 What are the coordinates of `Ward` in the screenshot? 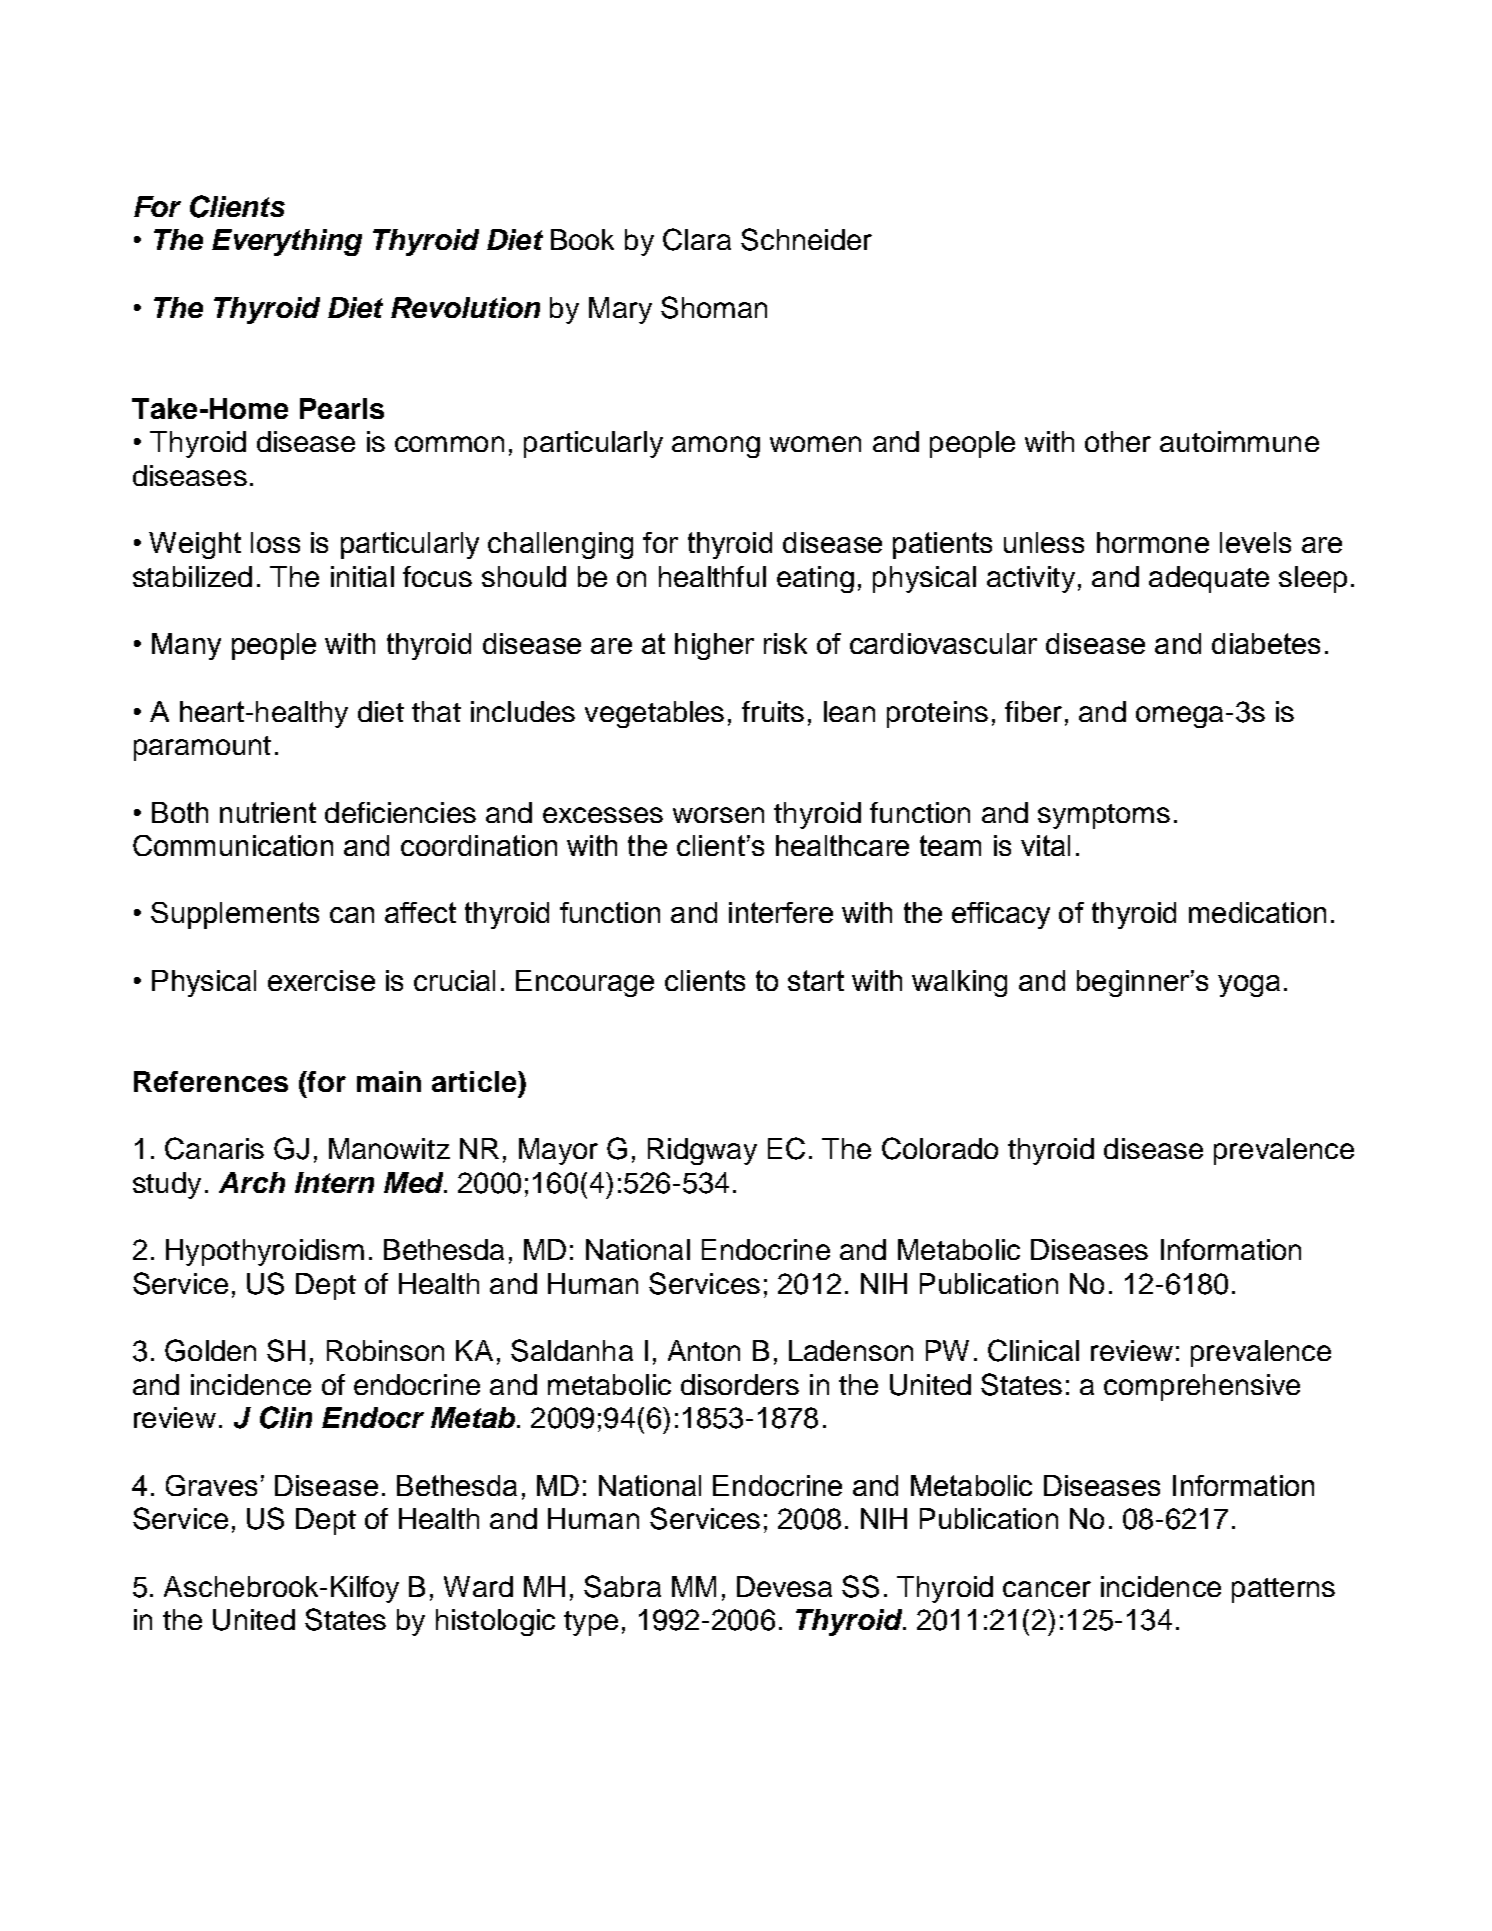 It's located at (478, 1586).
